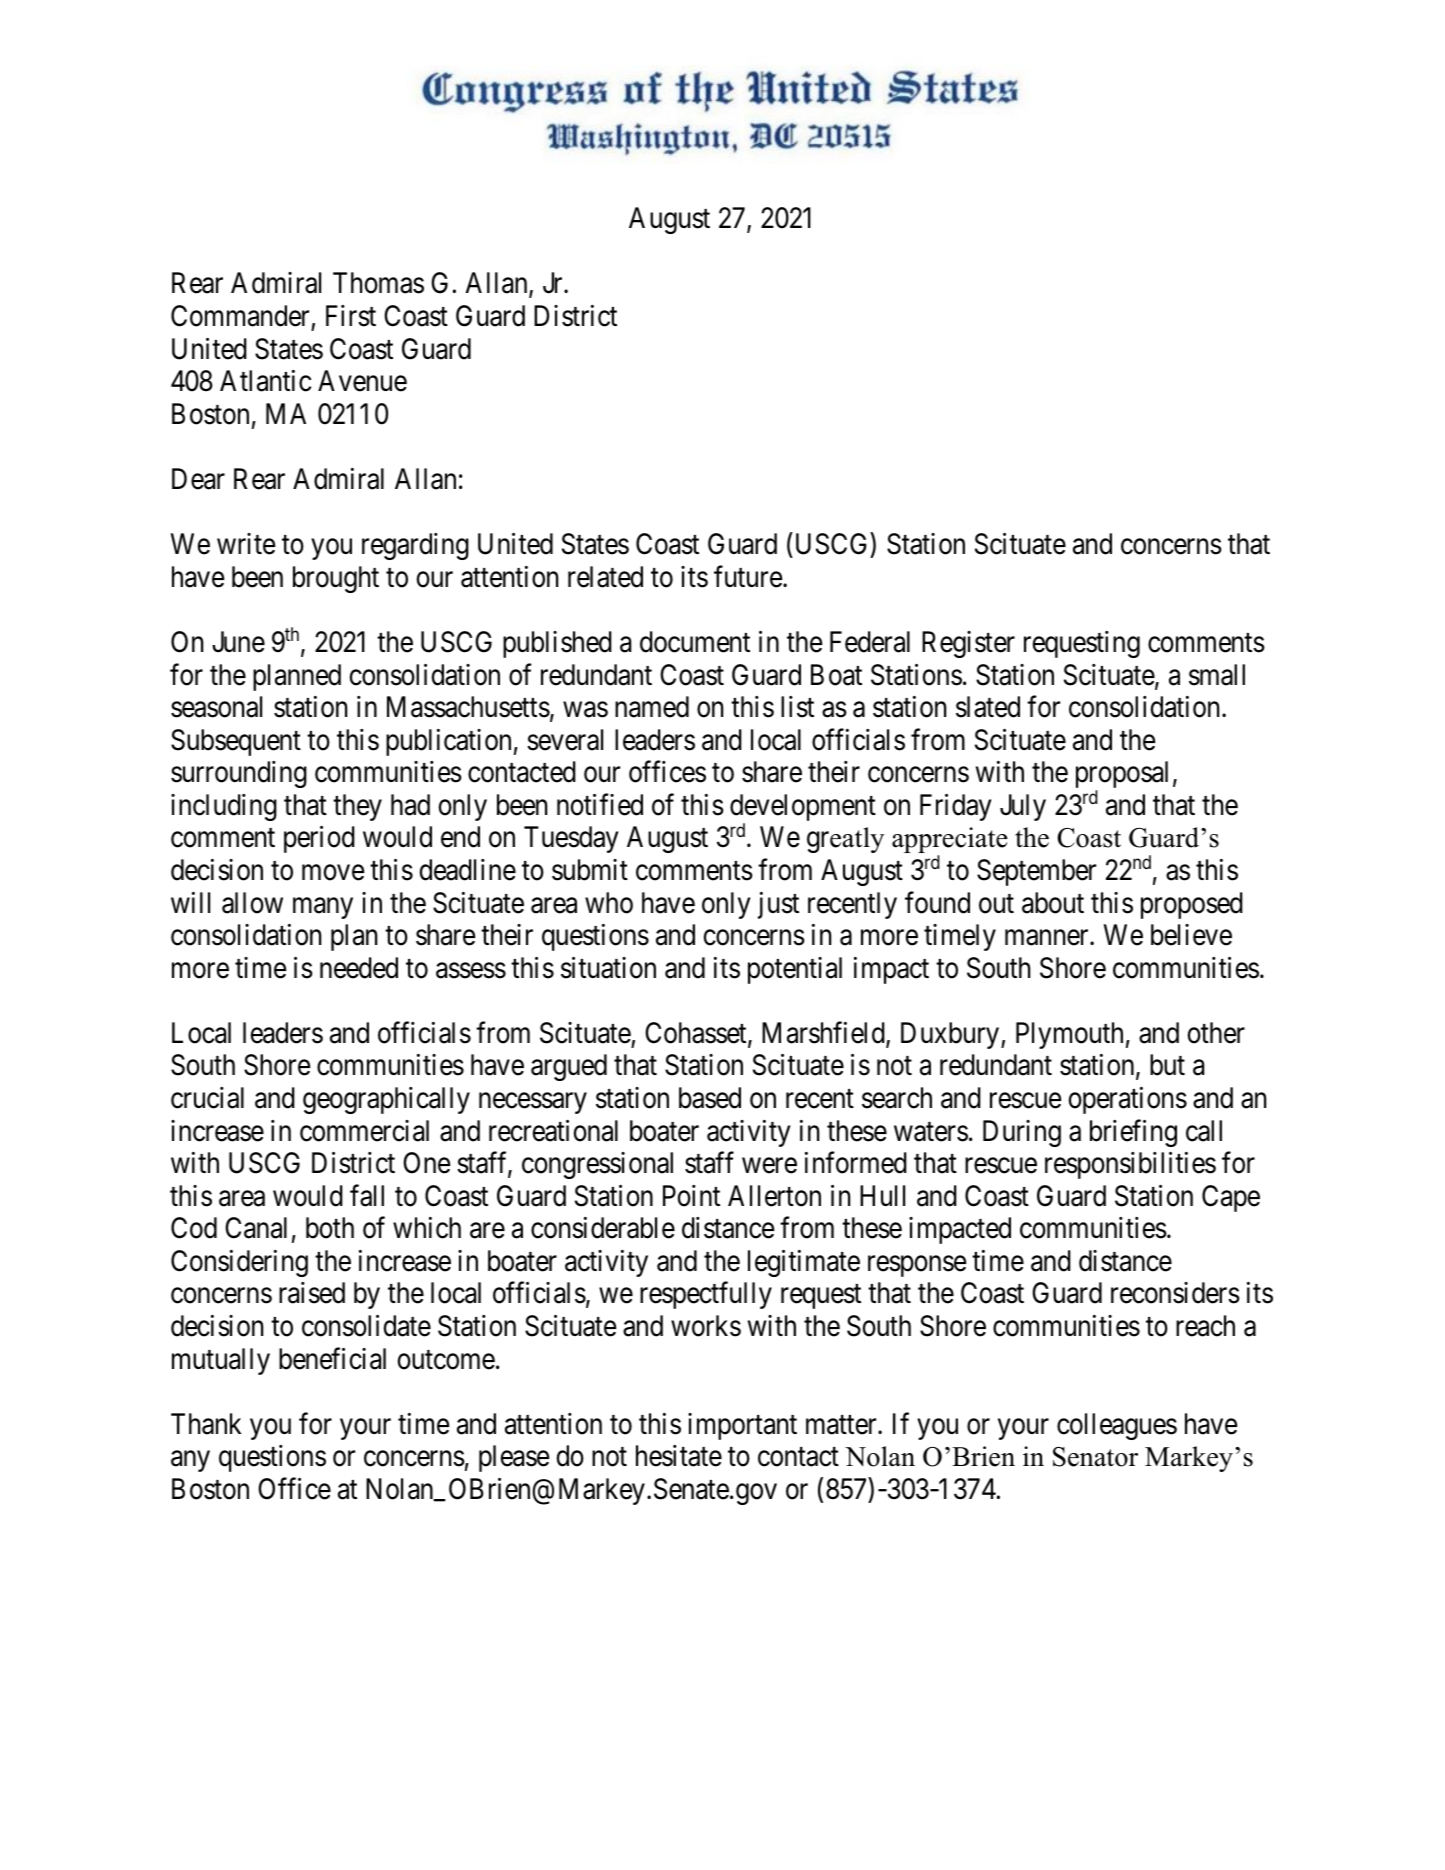  What do you see at coordinates (652, 707) in the document?
I see `named` at bounding box center [652, 707].
